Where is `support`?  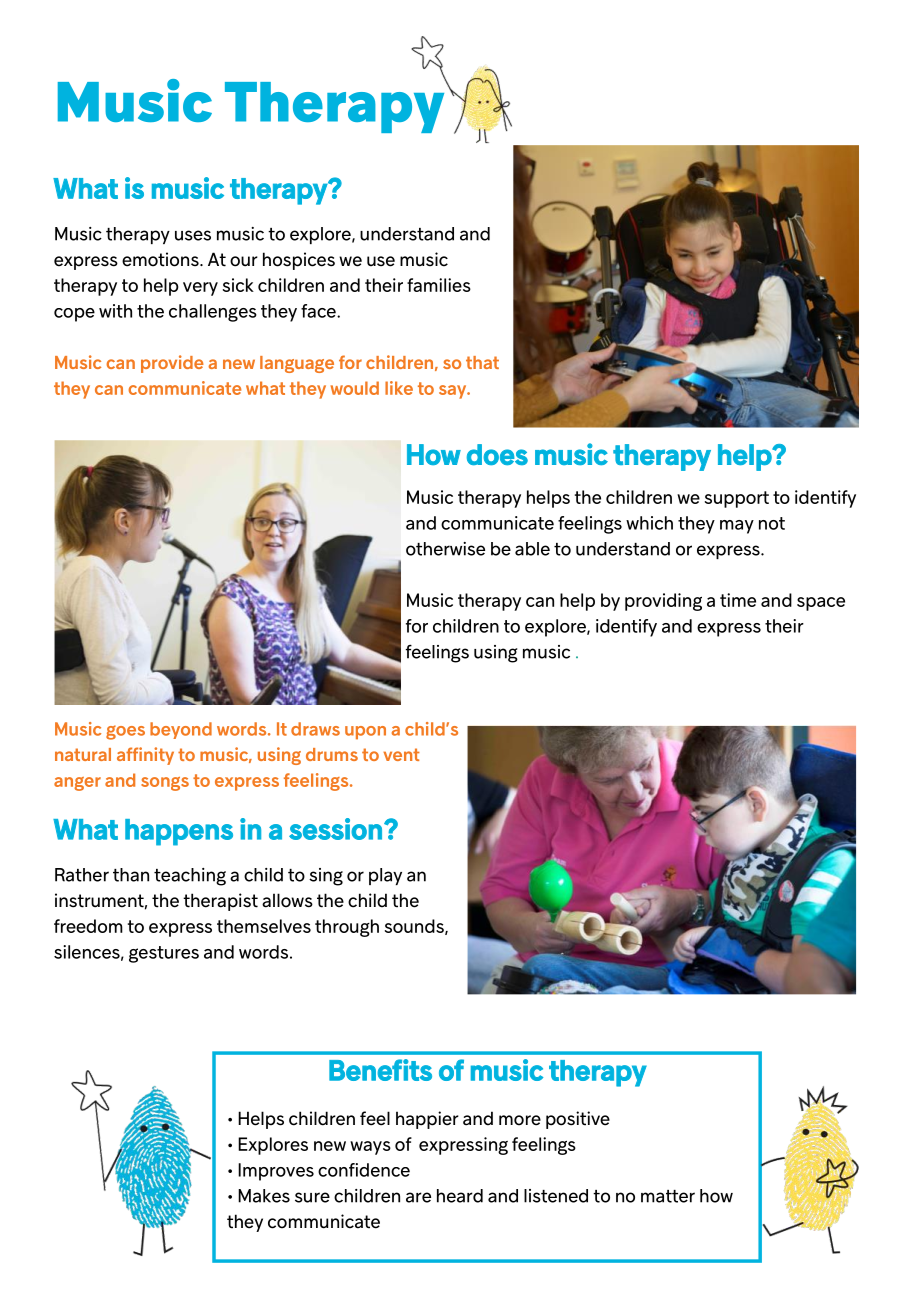
support is located at coordinates (737, 499).
